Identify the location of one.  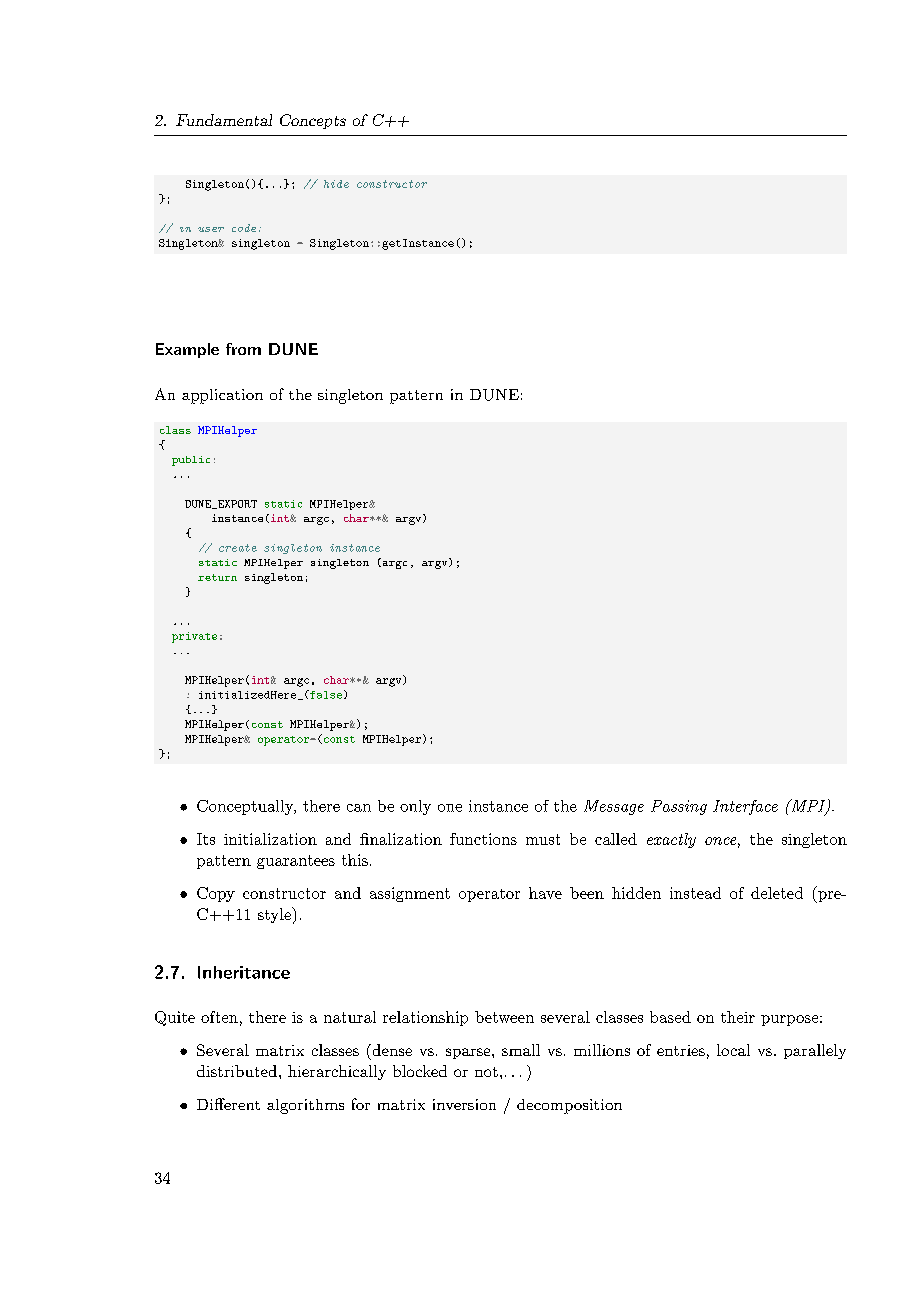
(450, 808).
